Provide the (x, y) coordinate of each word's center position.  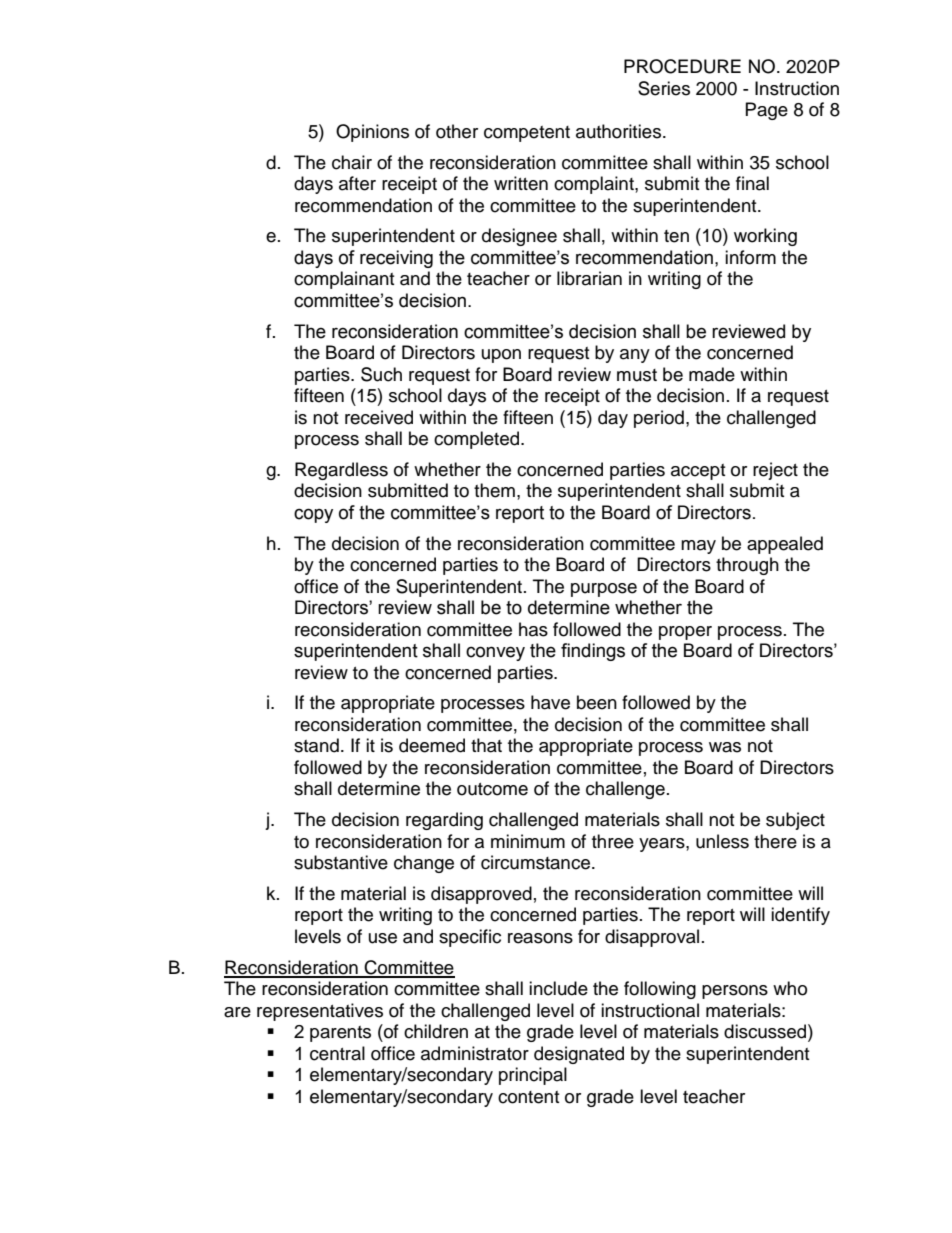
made (712, 374)
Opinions (372, 133)
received (379, 417)
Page (767, 111)
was (725, 747)
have (550, 702)
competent (527, 134)
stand (316, 745)
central (337, 1053)
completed (478, 440)
